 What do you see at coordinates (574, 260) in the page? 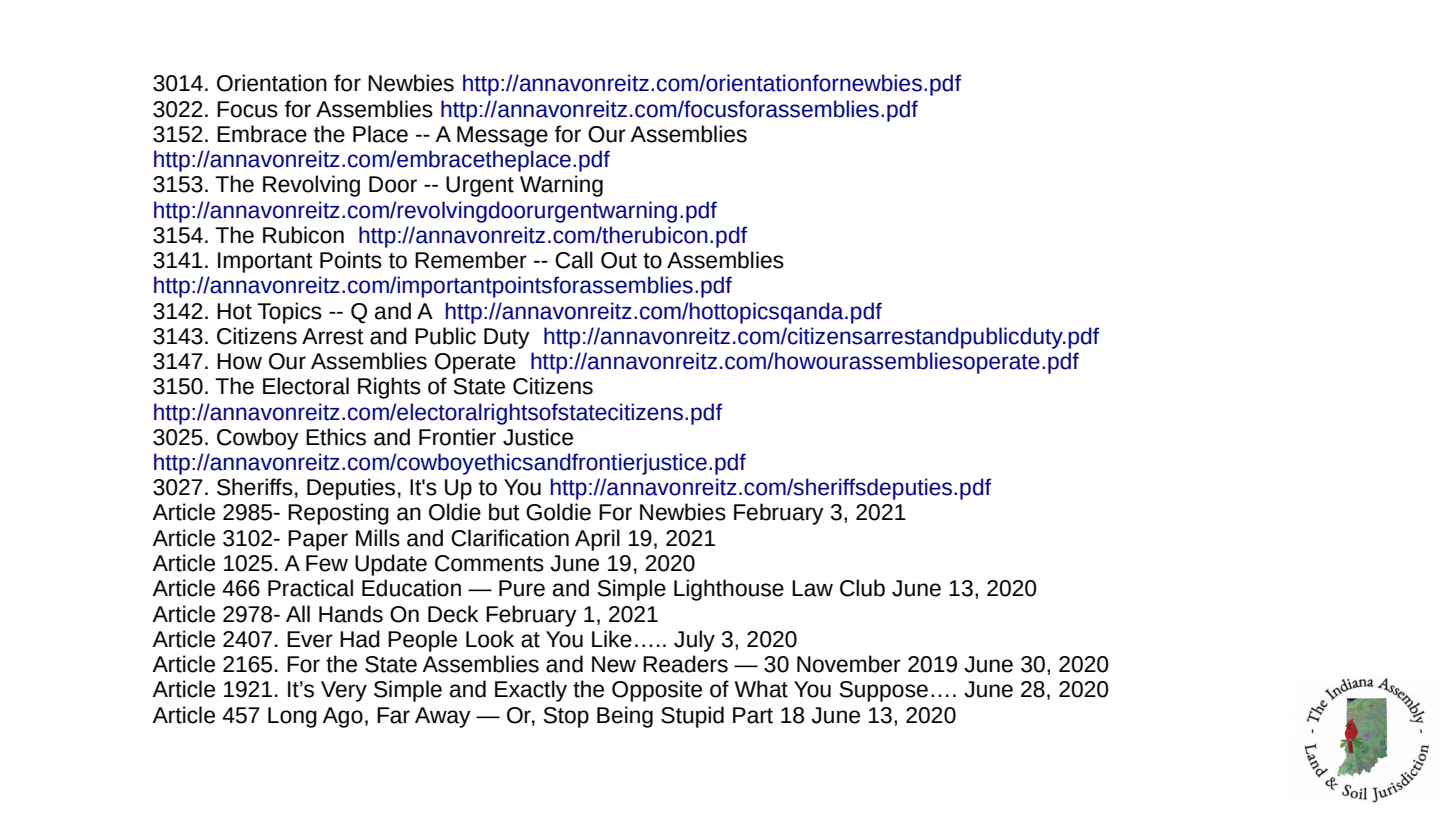
I see `Call` at bounding box center [574, 260].
